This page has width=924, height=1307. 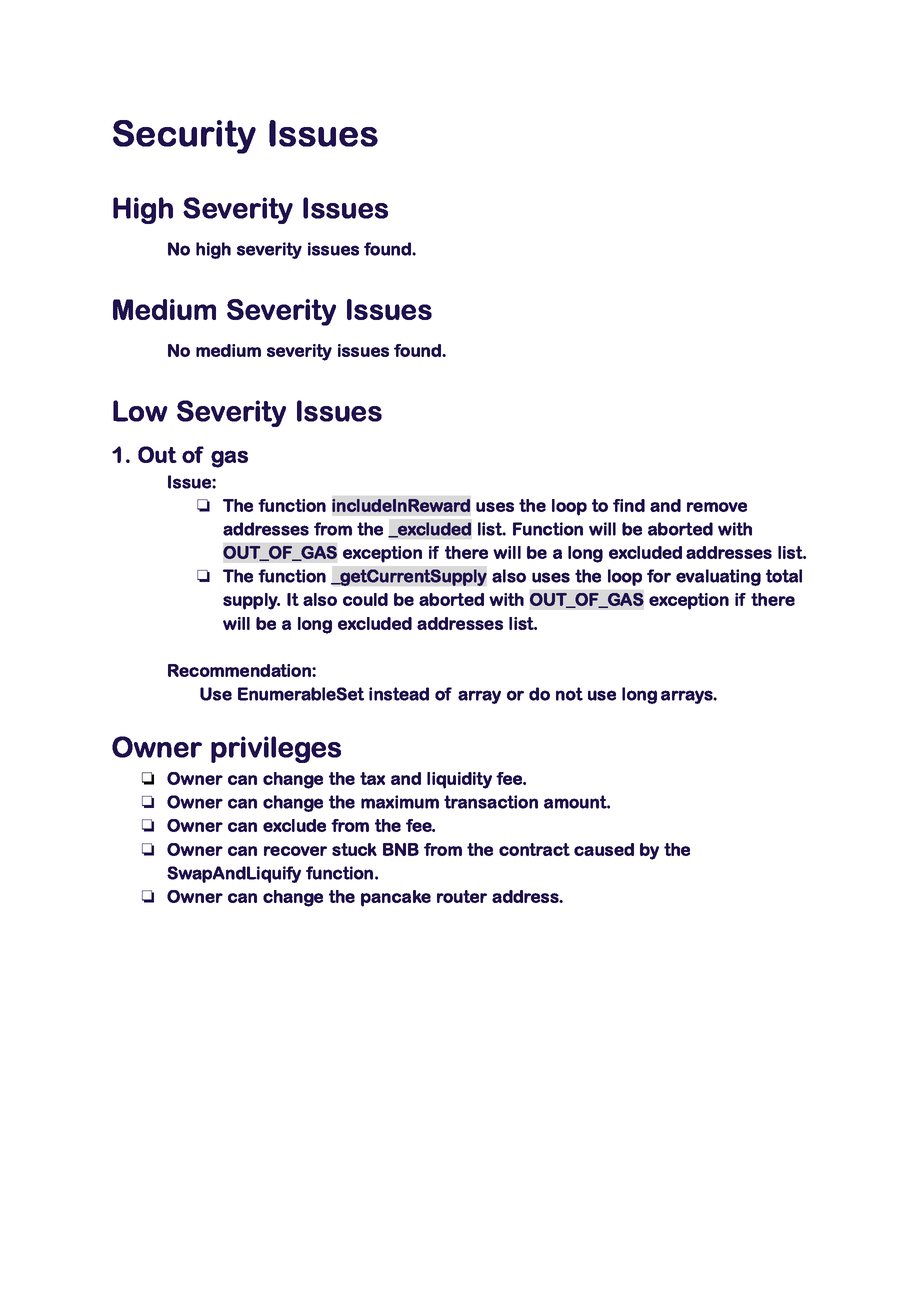 I want to click on for, so click(x=659, y=576).
